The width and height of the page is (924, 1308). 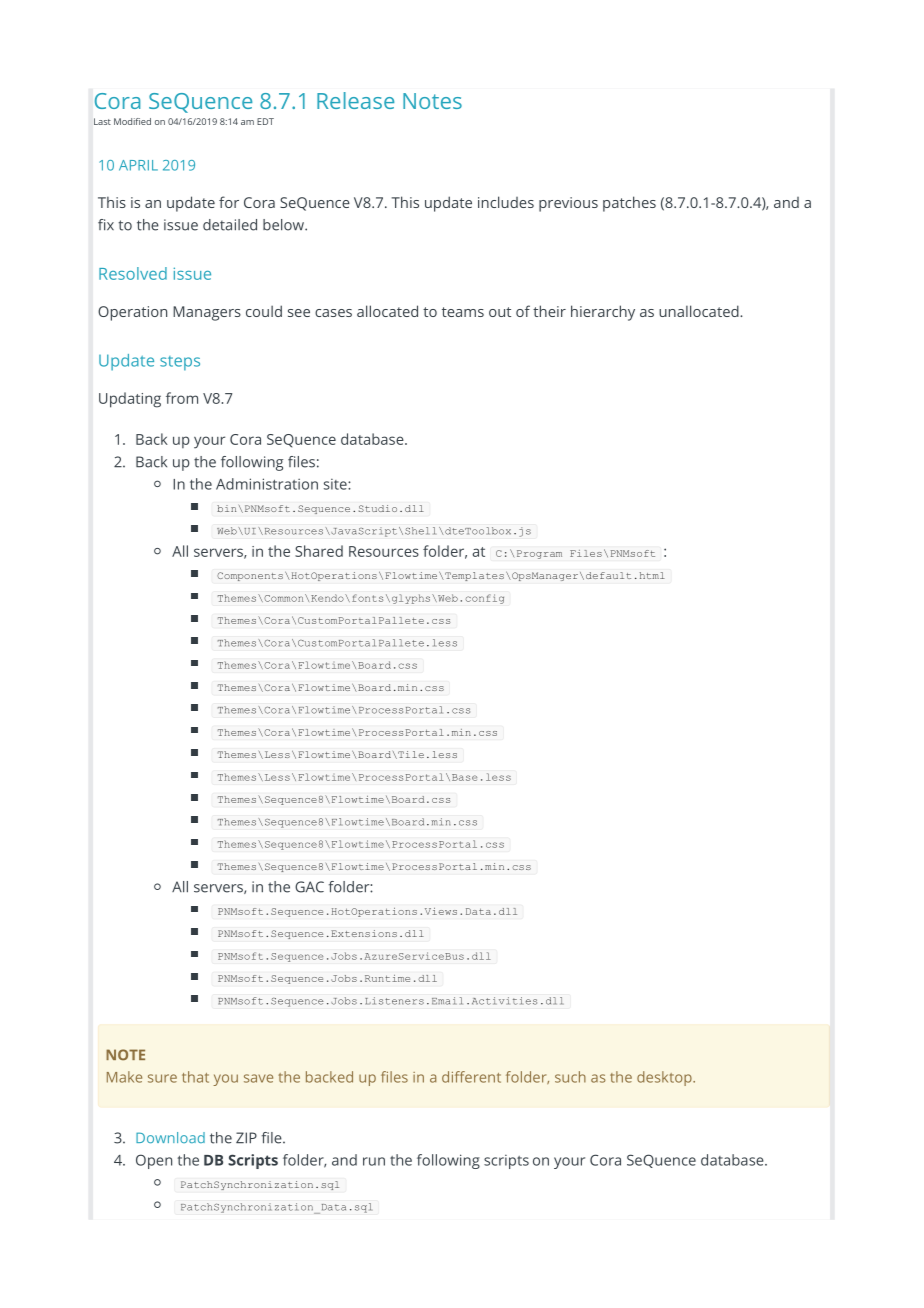 I want to click on that, so click(x=195, y=1077).
